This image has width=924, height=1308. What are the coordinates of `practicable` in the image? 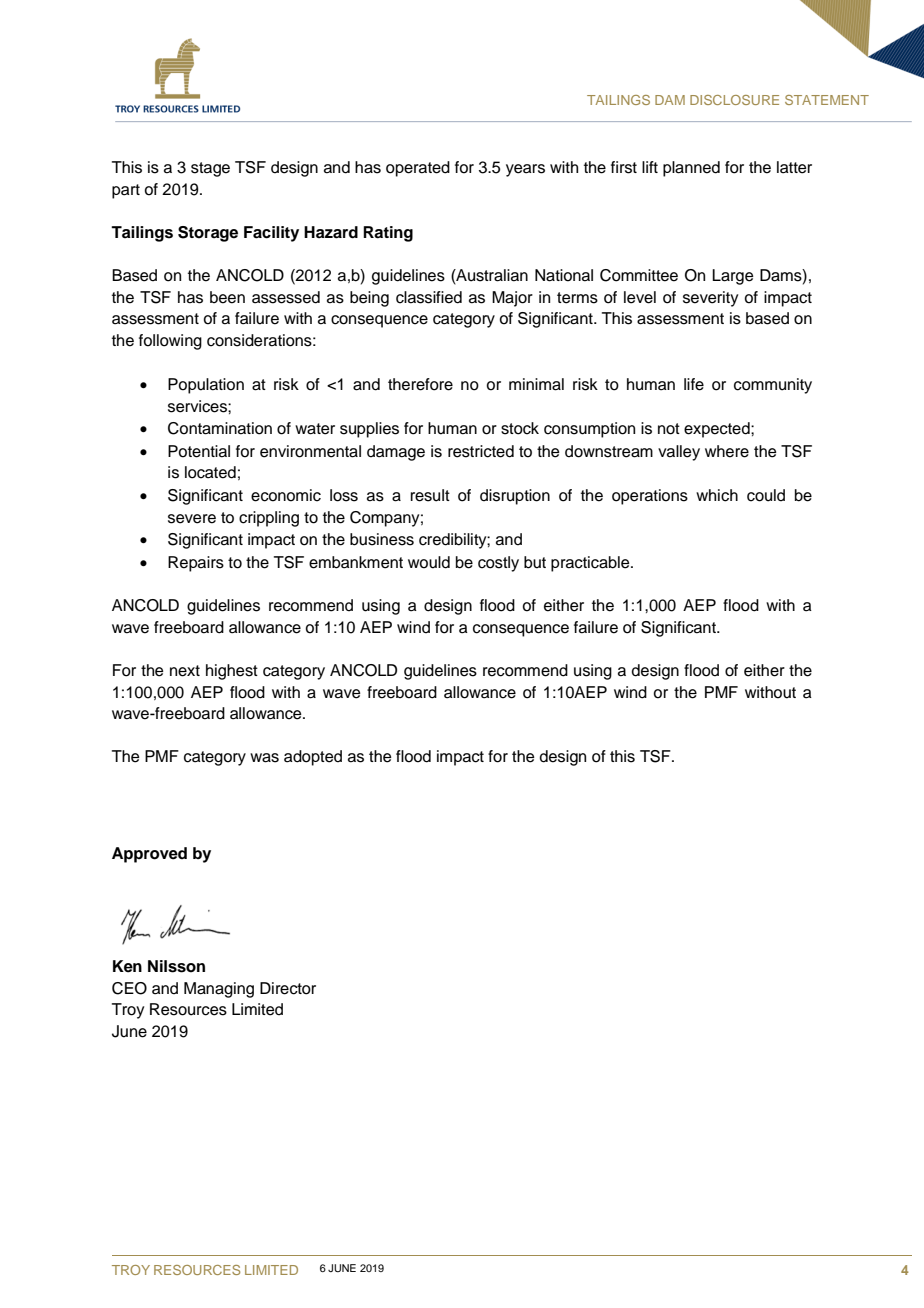 It's located at (591, 564).
